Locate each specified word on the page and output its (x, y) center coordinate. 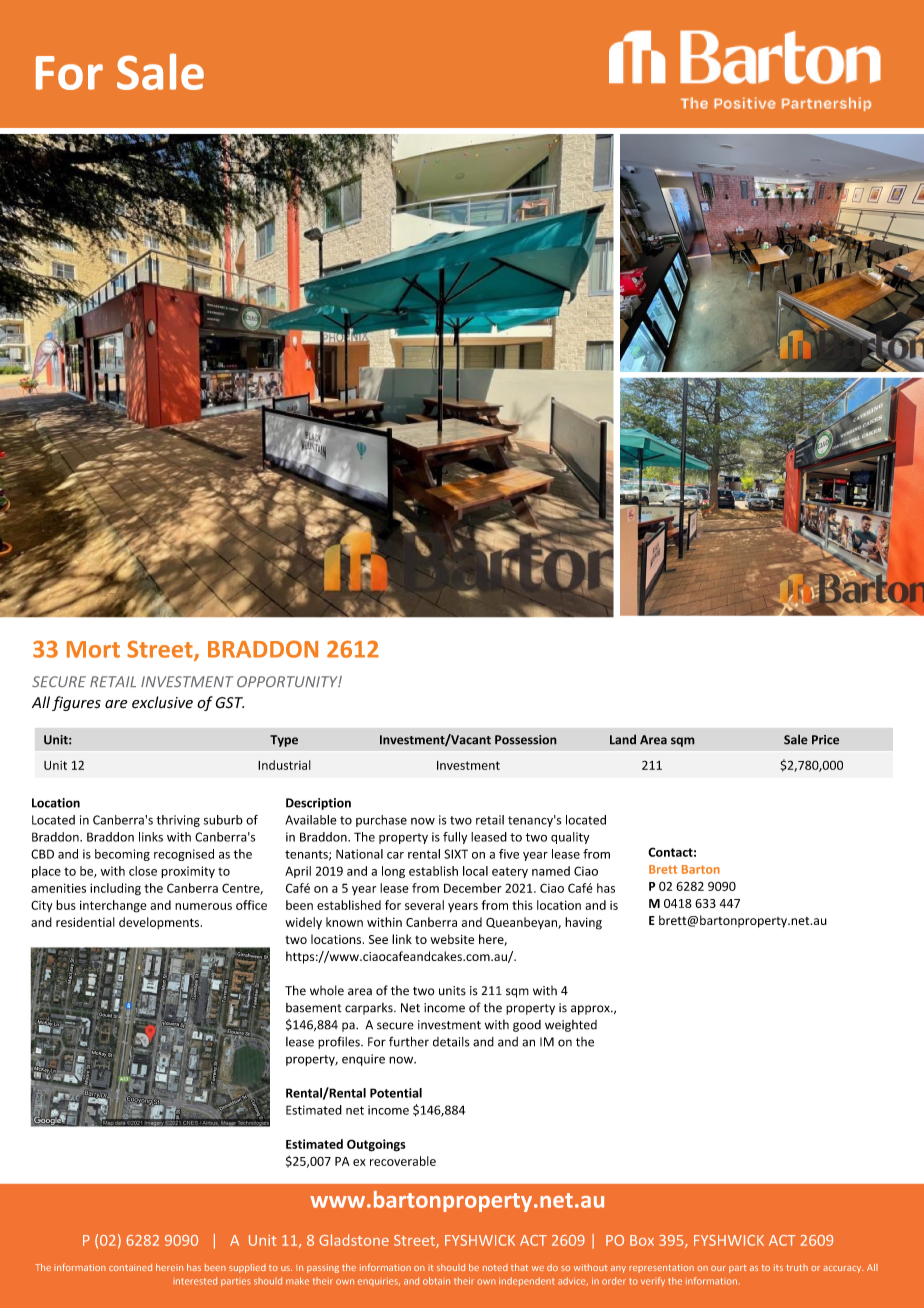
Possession (526, 740)
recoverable (403, 1161)
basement (313, 1008)
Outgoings (376, 1145)
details (451, 1042)
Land (623, 739)
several (424, 905)
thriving (178, 821)
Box (642, 1240)
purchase (381, 821)
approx (591, 1010)
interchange (113, 906)
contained (130, 1267)
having (583, 923)
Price (825, 740)
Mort (93, 649)
